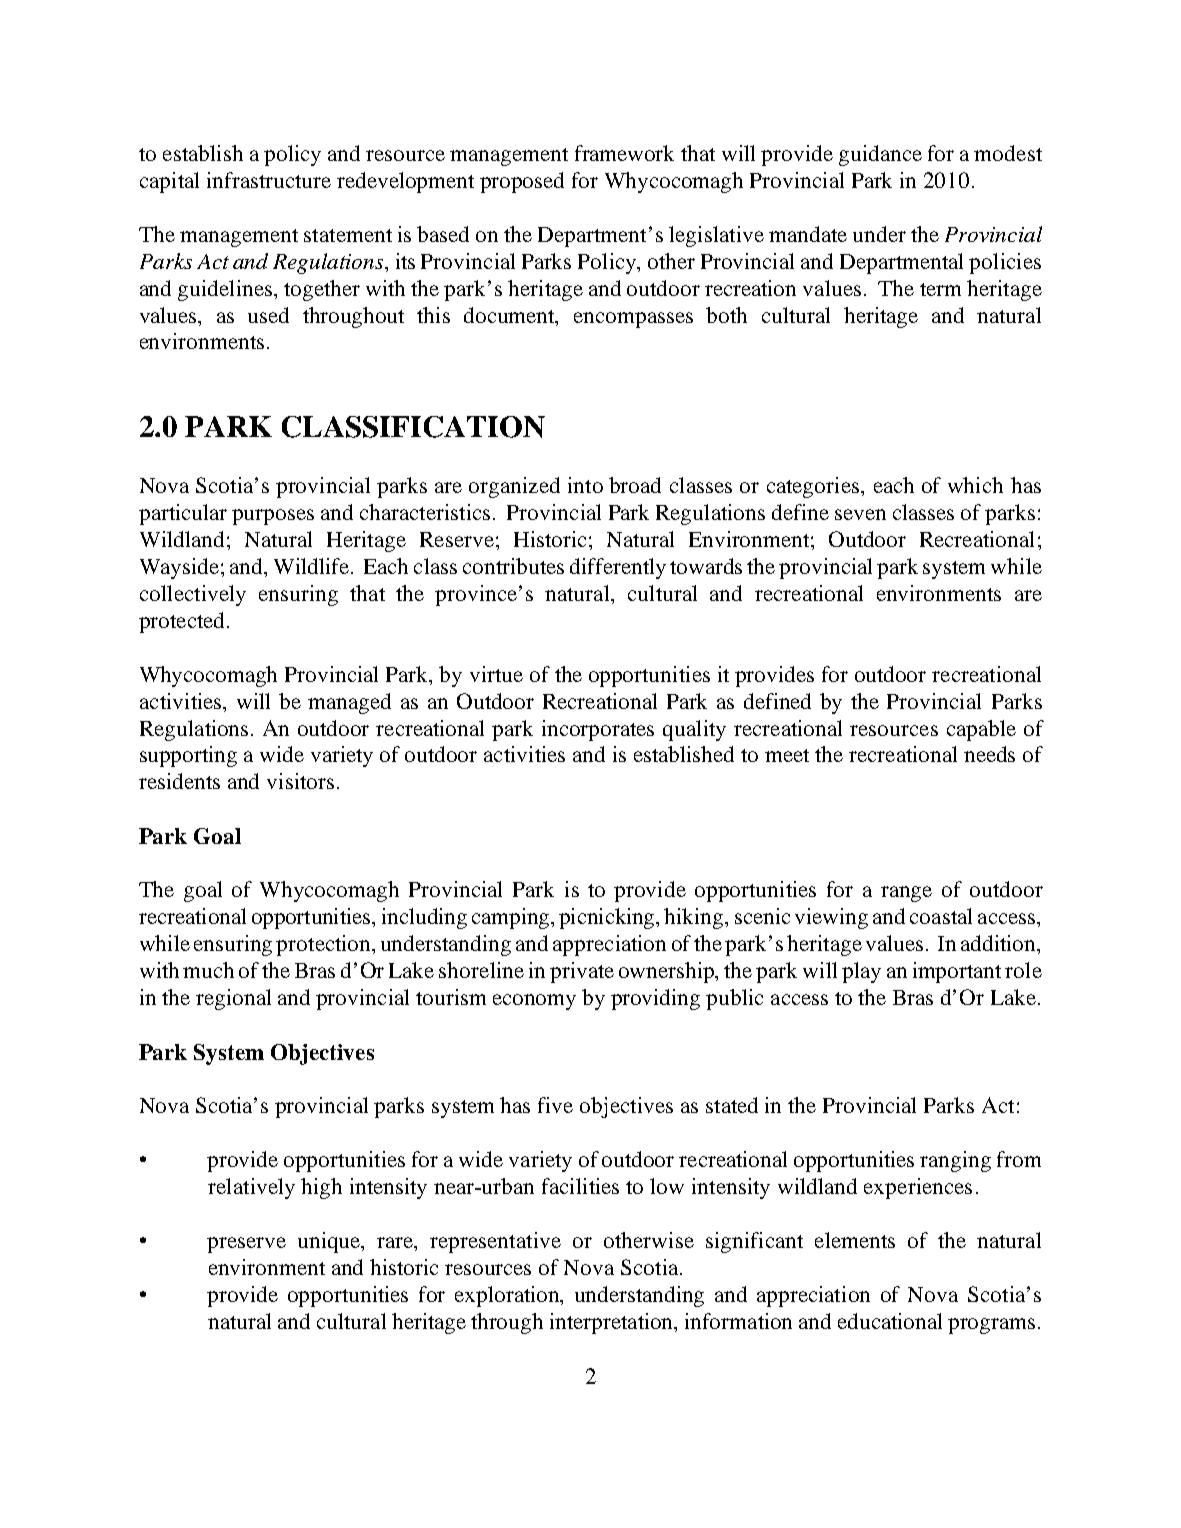 Image resolution: width=1181 pixels, height=1528 pixels. What do you see at coordinates (981, 730) in the screenshot?
I see `capable` at bounding box center [981, 730].
